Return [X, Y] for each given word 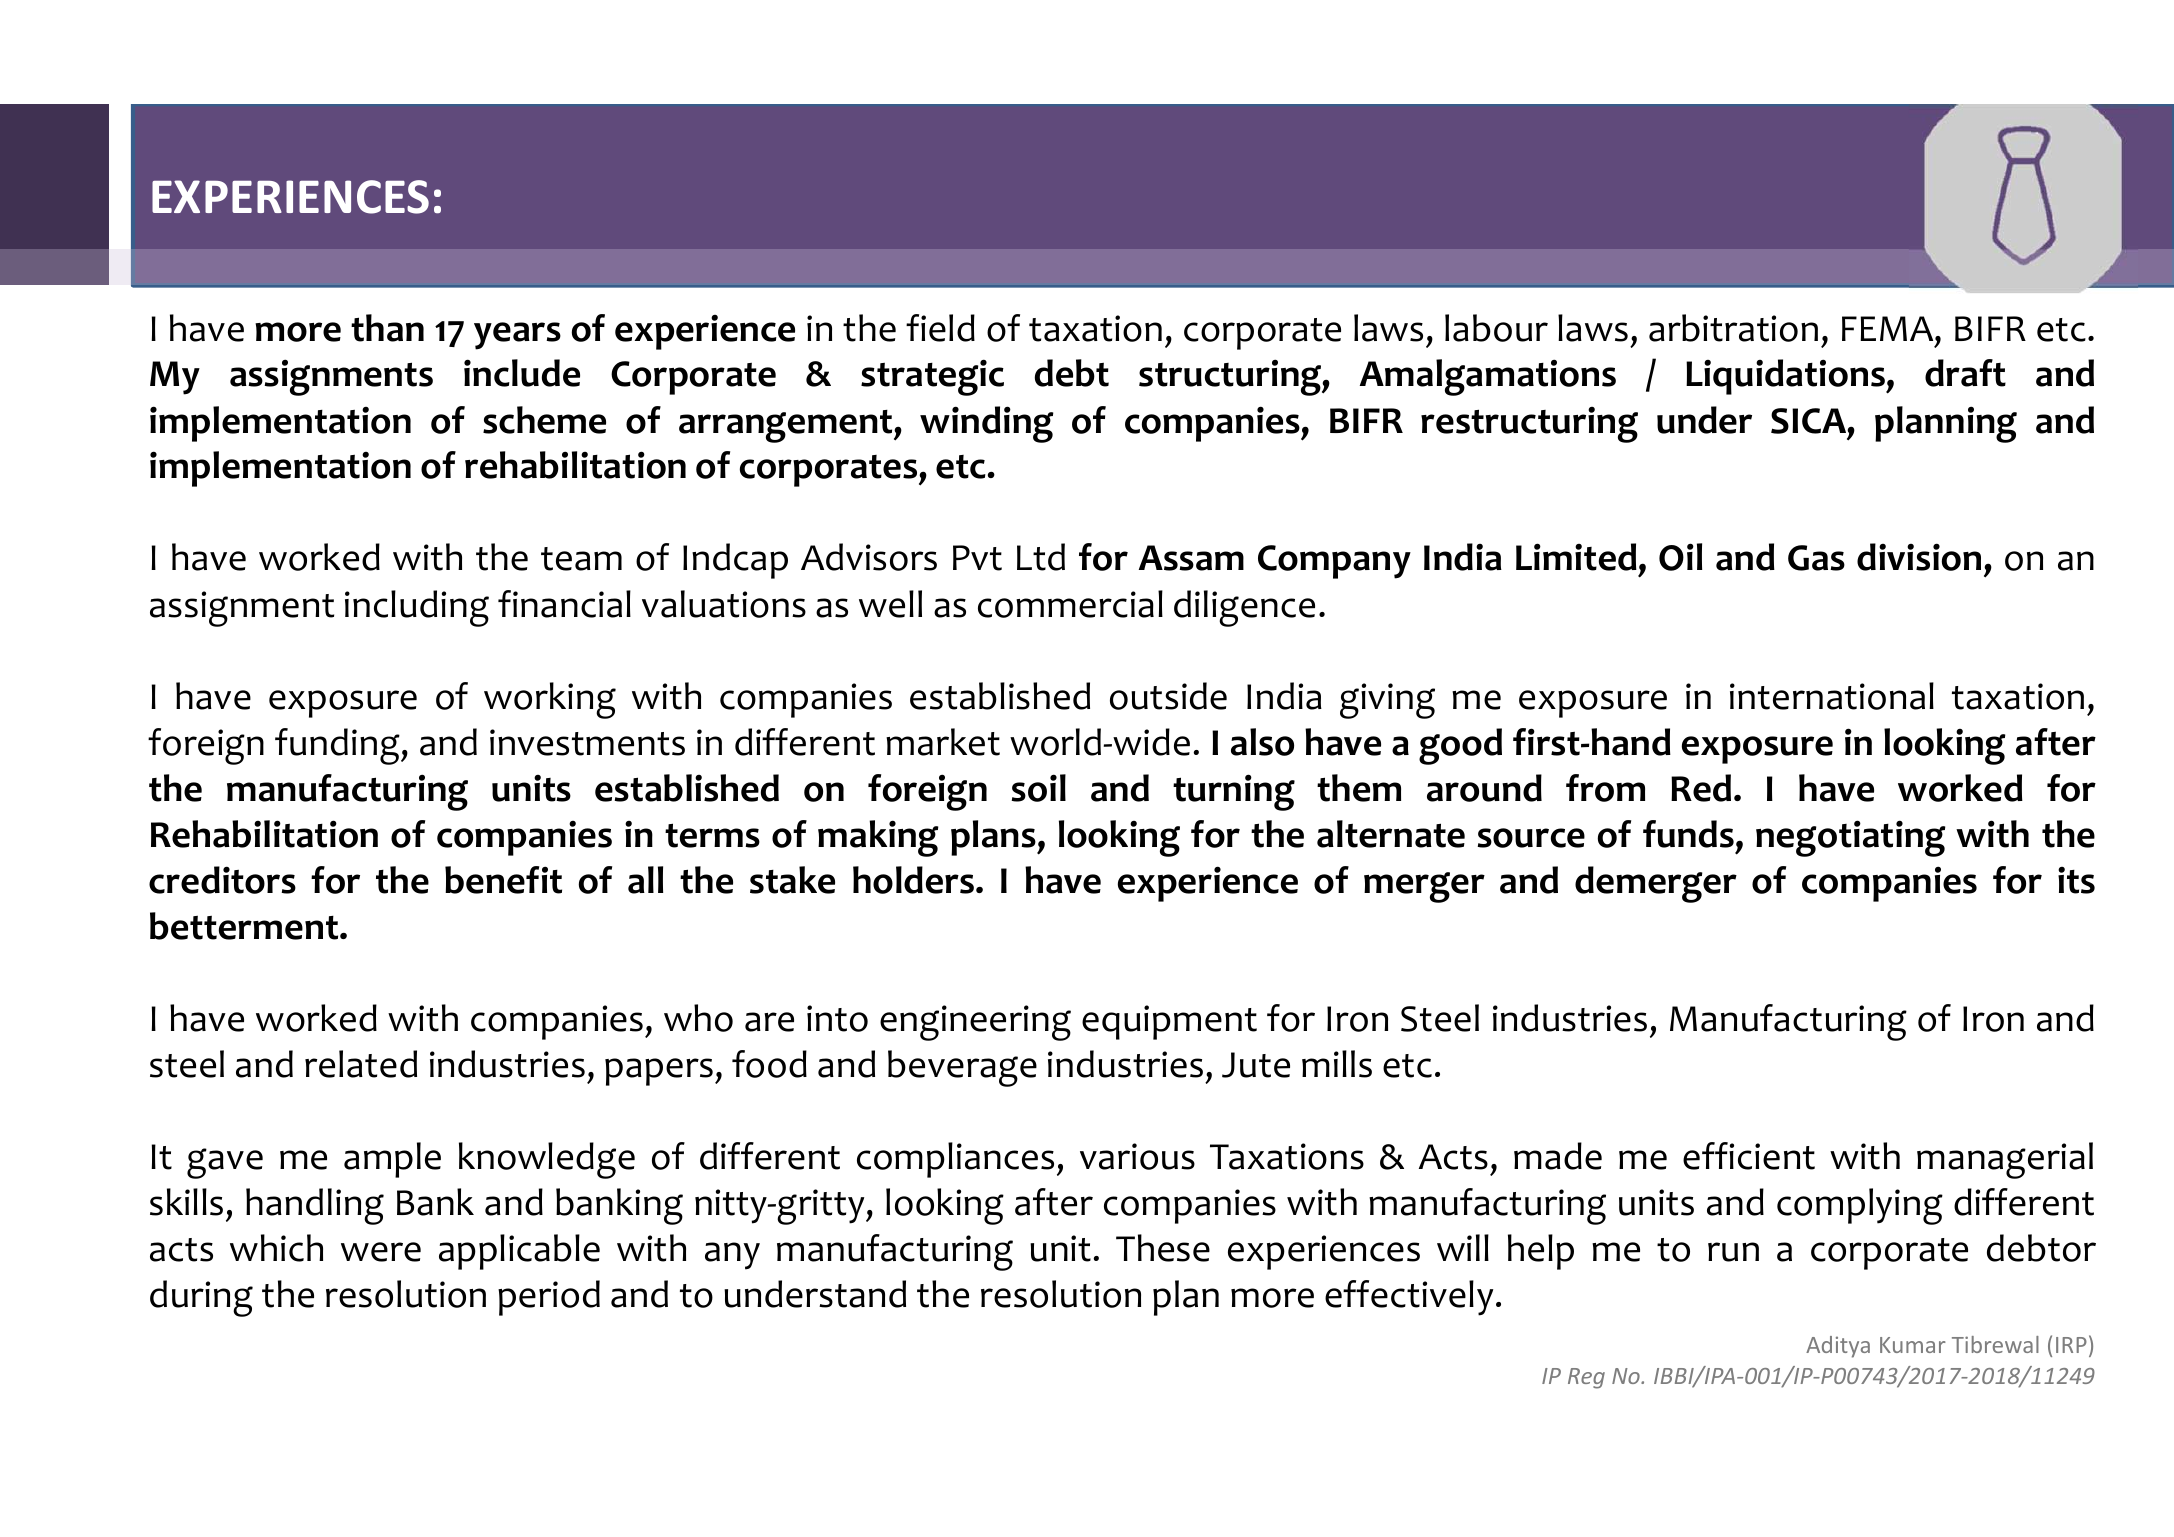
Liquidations [1786, 377]
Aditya [1838, 1347]
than [387, 328]
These [1163, 1248]
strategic [932, 377]
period [549, 1298]
